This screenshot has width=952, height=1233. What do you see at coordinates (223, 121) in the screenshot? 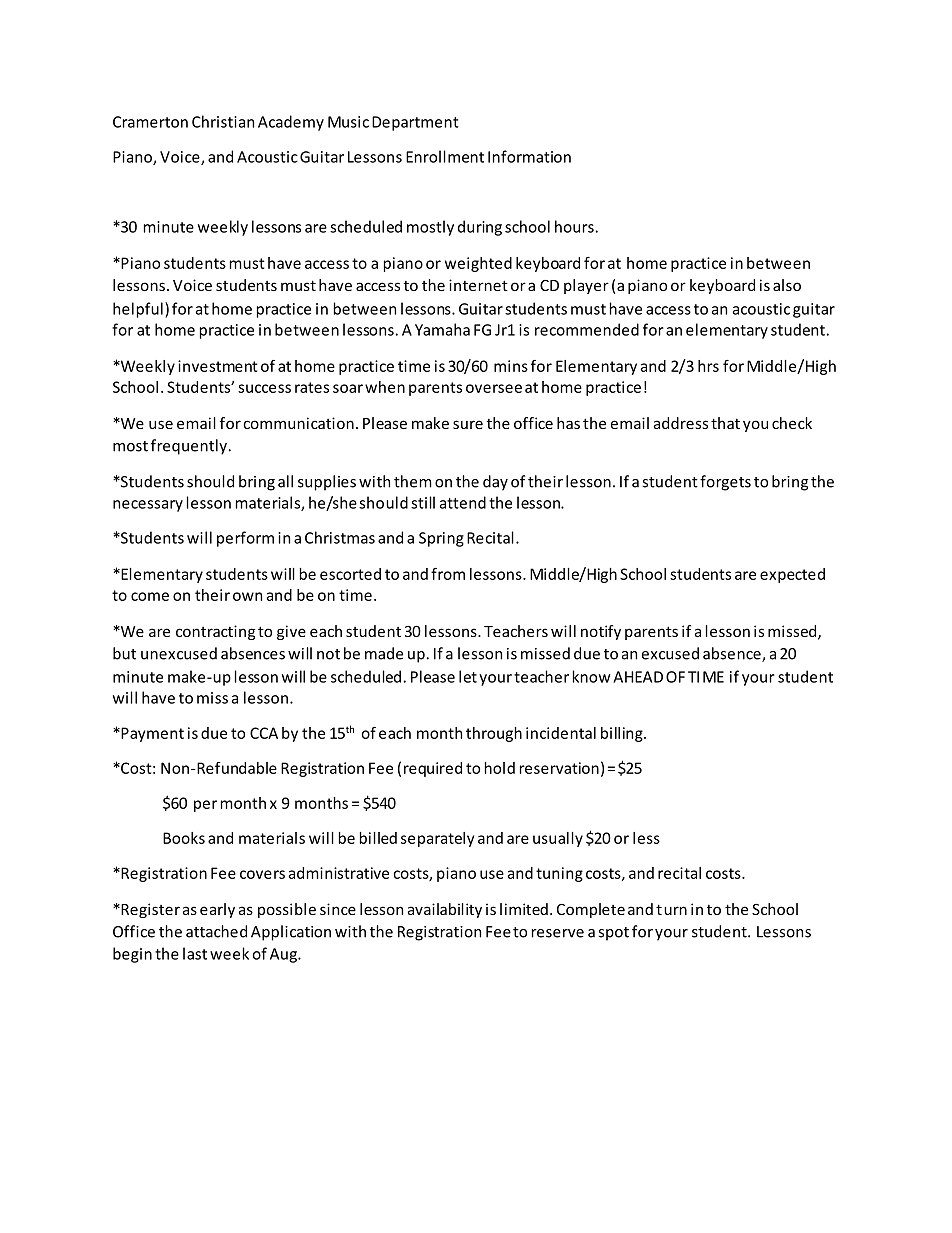
I see `Christian` at bounding box center [223, 121].
